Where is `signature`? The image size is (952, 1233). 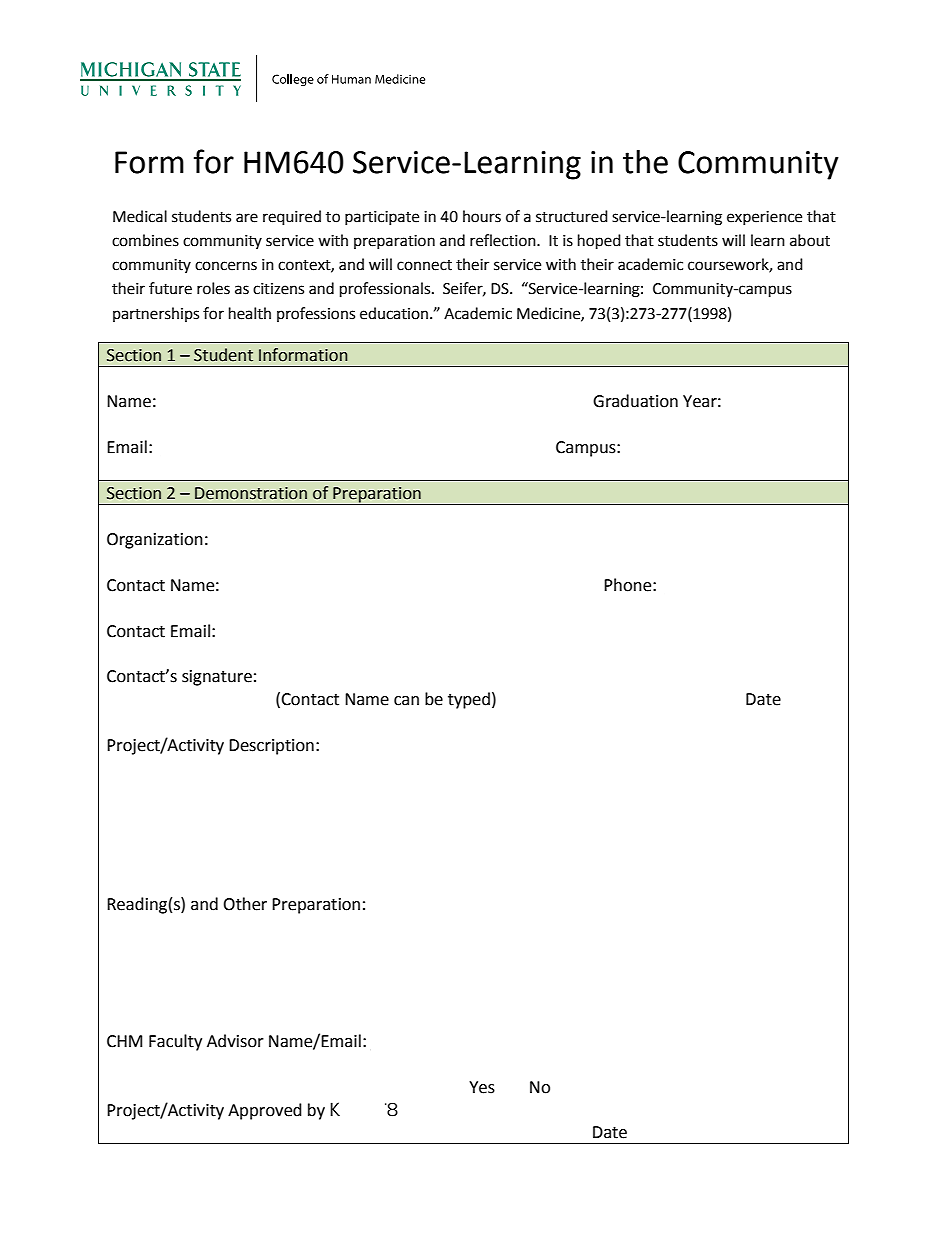 signature is located at coordinates (217, 678).
